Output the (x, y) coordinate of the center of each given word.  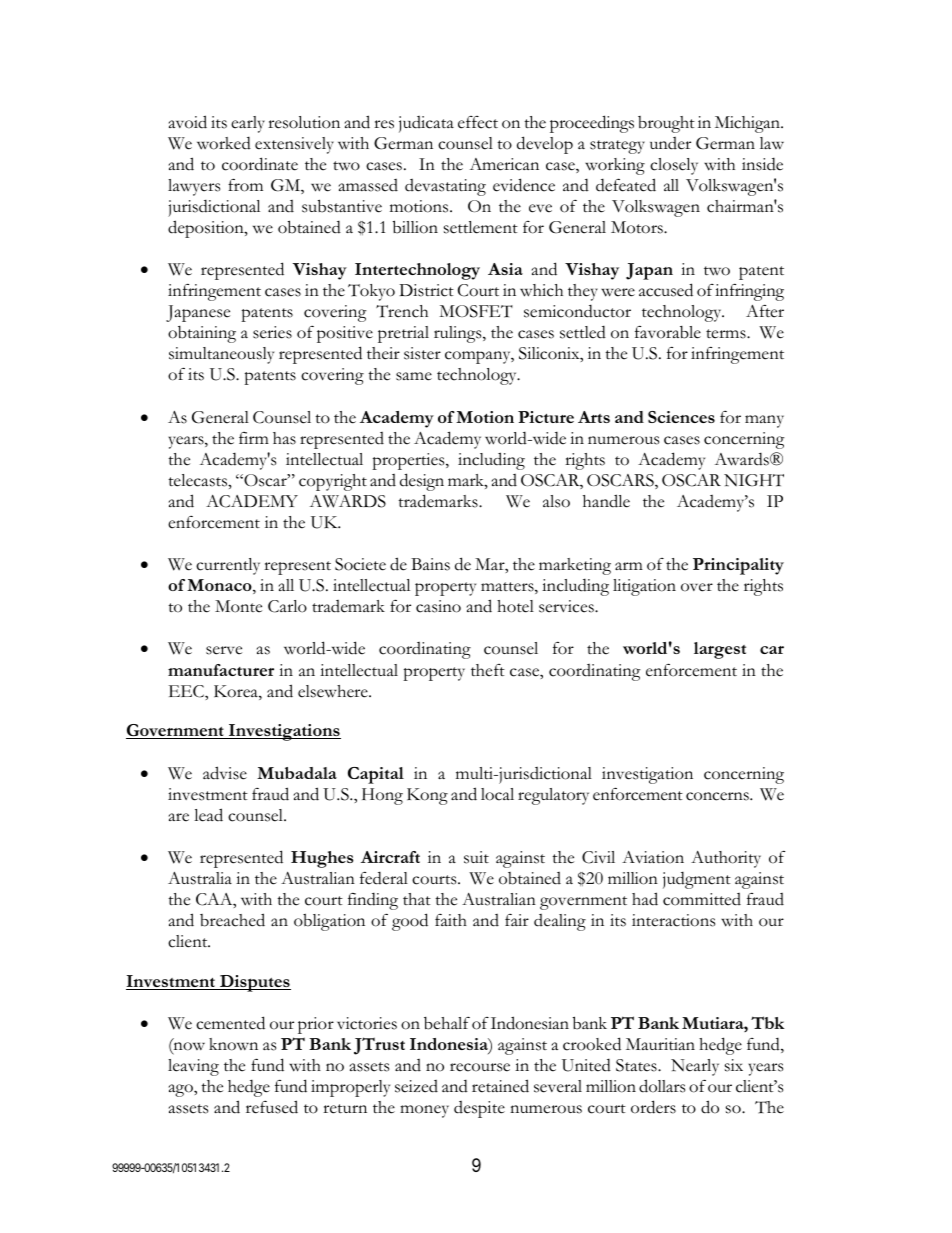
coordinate (260, 164)
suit (476, 857)
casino (438, 606)
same (414, 376)
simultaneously (221, 355)
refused (272, 1107)
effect (478, 122)
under (670, 143)
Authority (726, 859)
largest (720, 650)
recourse (480, 1067)
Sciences (681, 417)
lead (208, 815)
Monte (238, 606)
